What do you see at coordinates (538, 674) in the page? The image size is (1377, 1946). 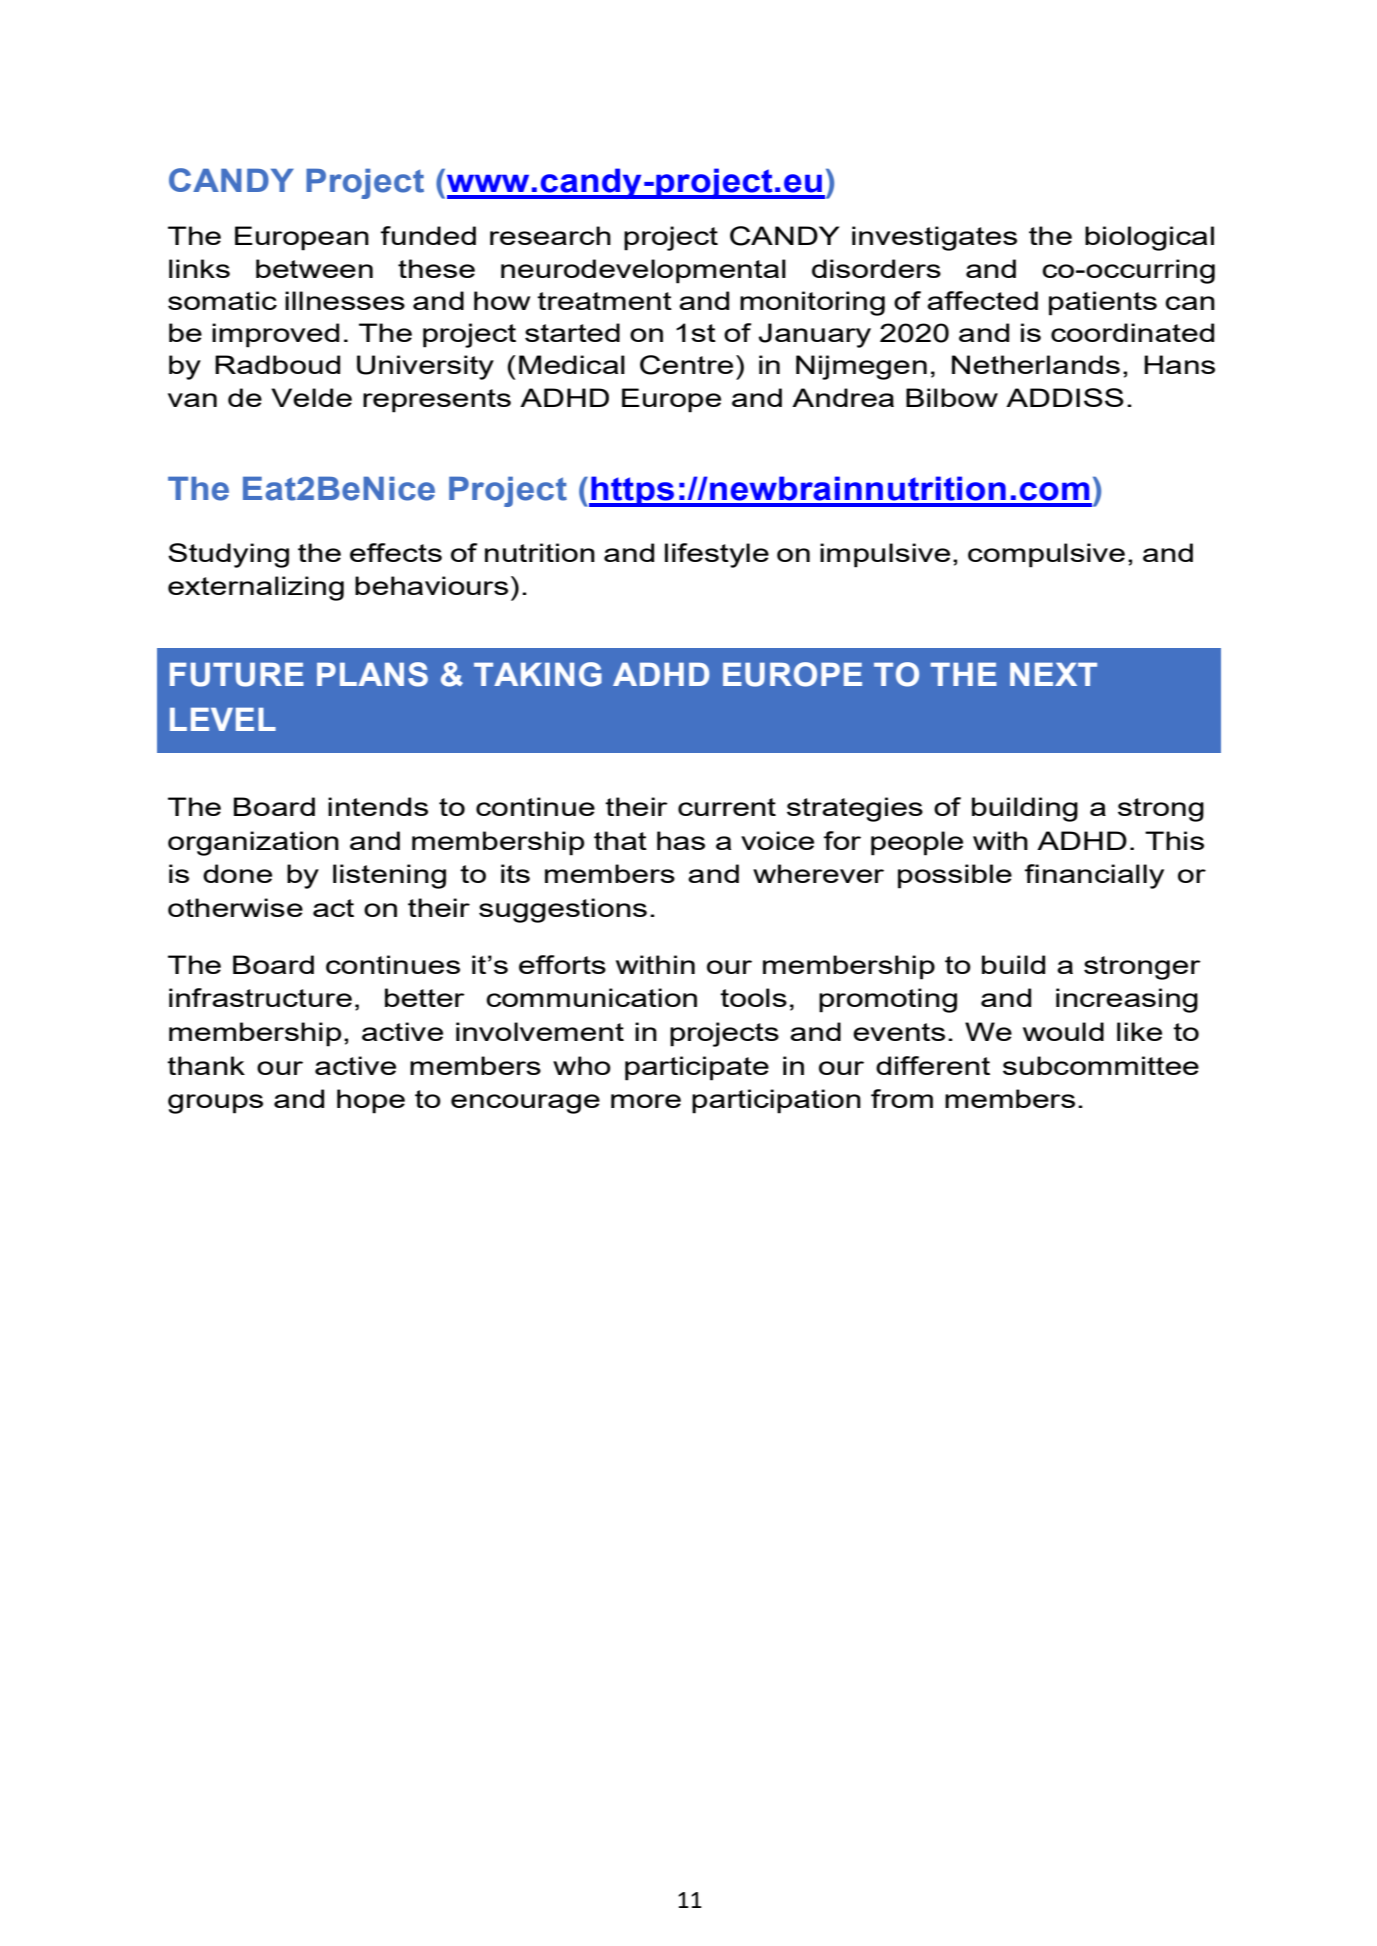 I see `TAKING` at bounding box center [538, 674].
